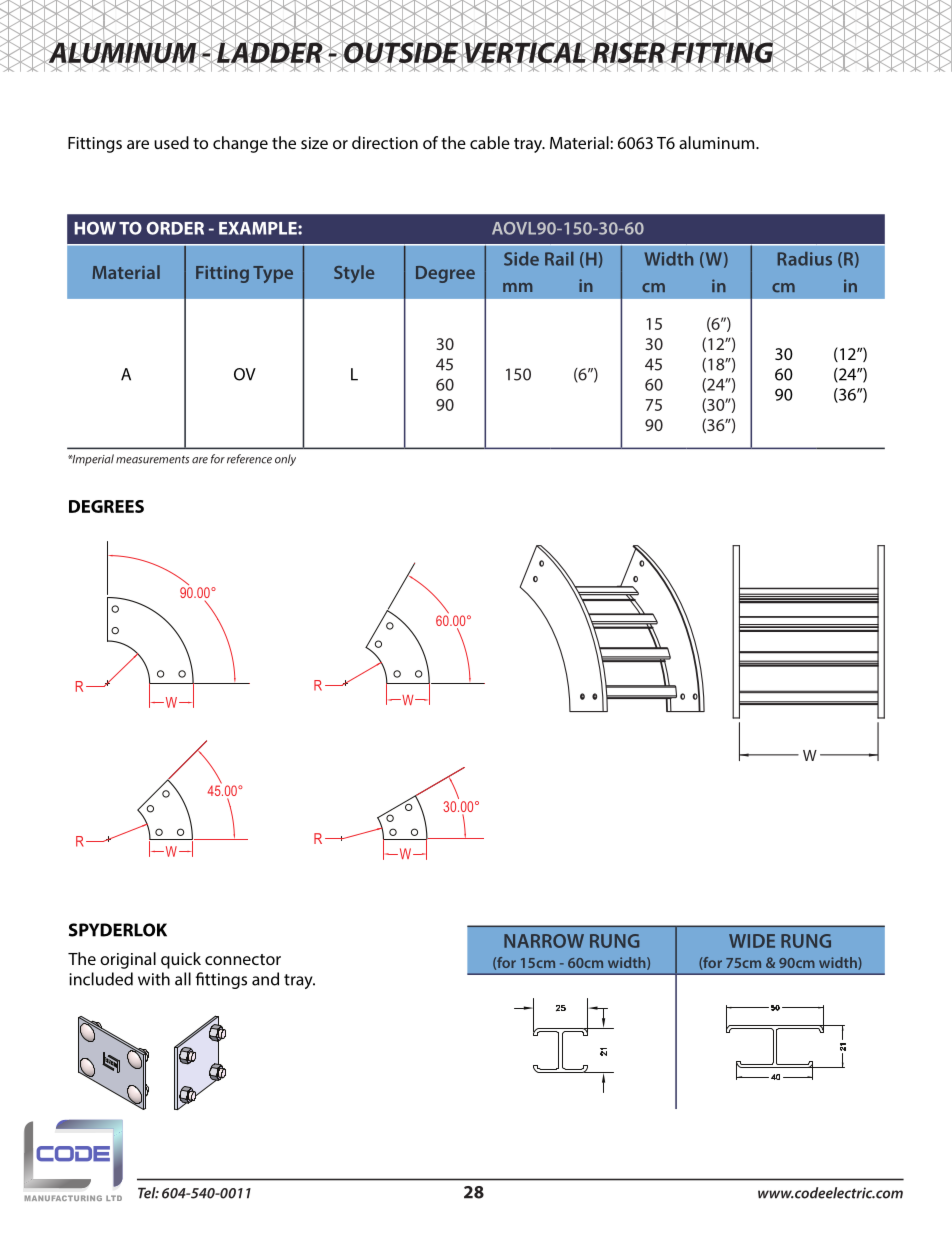 The image size is (952, 1233). I want to click on direction, so click(385, 142).
